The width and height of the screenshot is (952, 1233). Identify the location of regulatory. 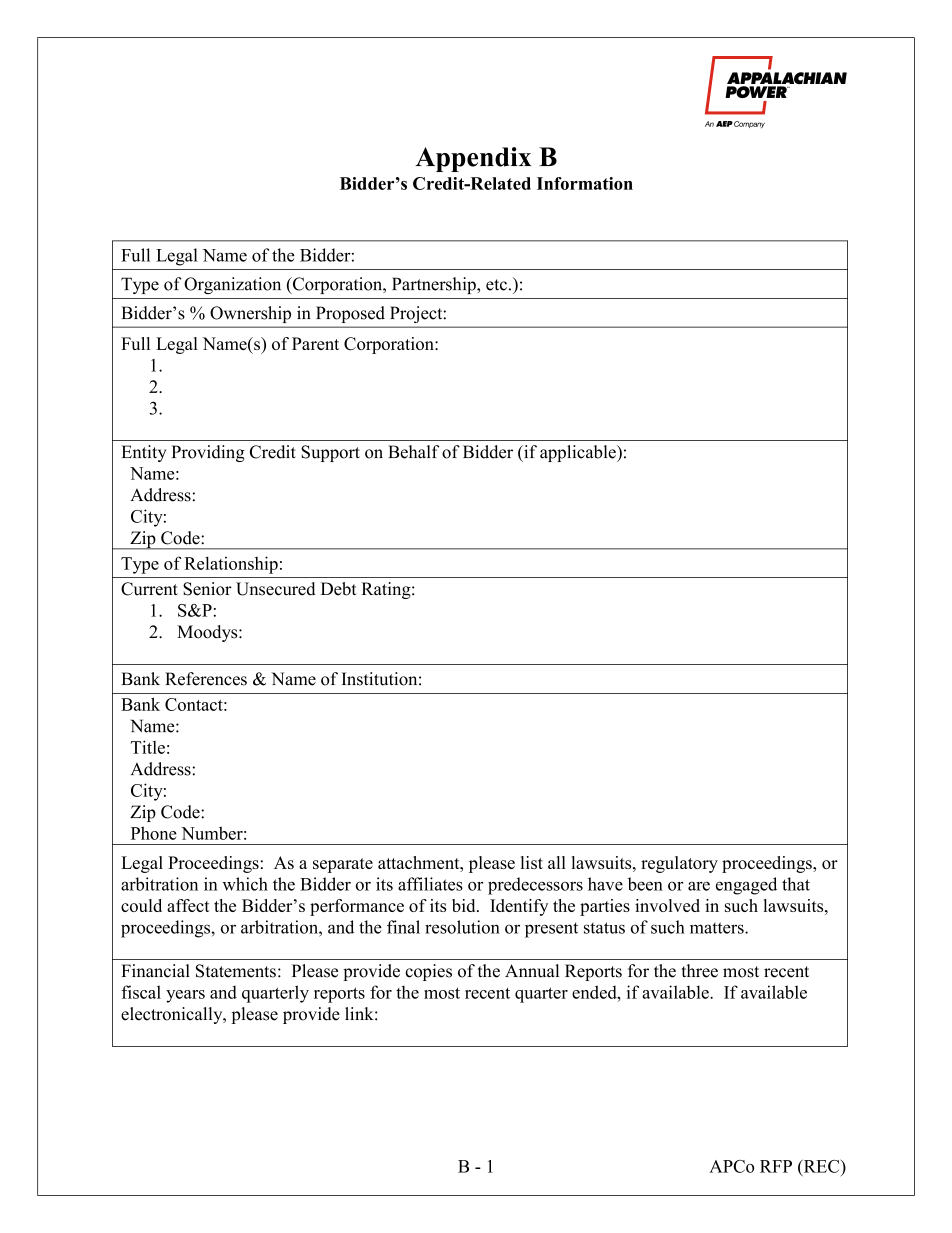
(679, 864).
